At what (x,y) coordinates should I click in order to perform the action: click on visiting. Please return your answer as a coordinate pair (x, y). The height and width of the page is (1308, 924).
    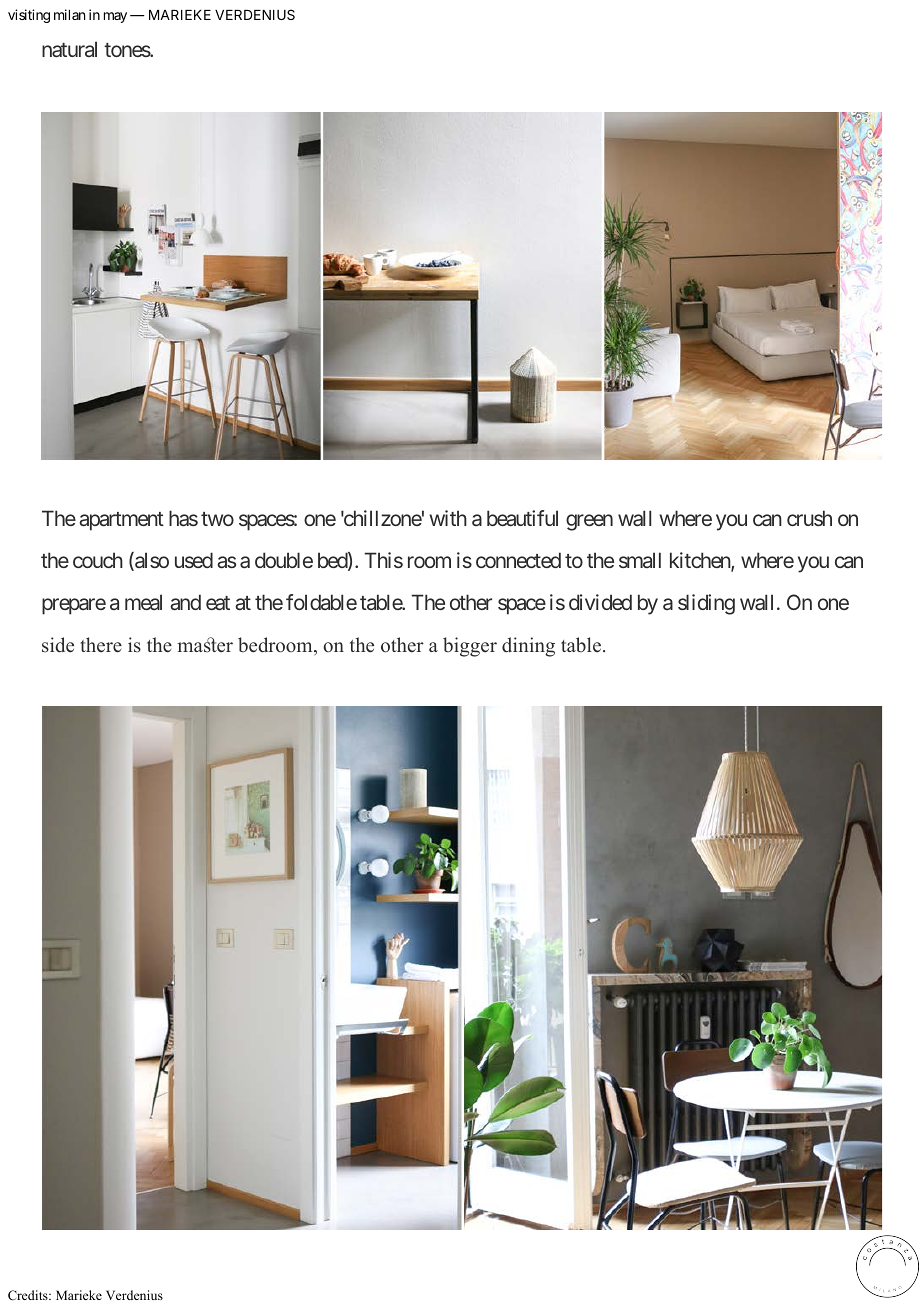
    Looking at the image, I should click on (29, 16).
